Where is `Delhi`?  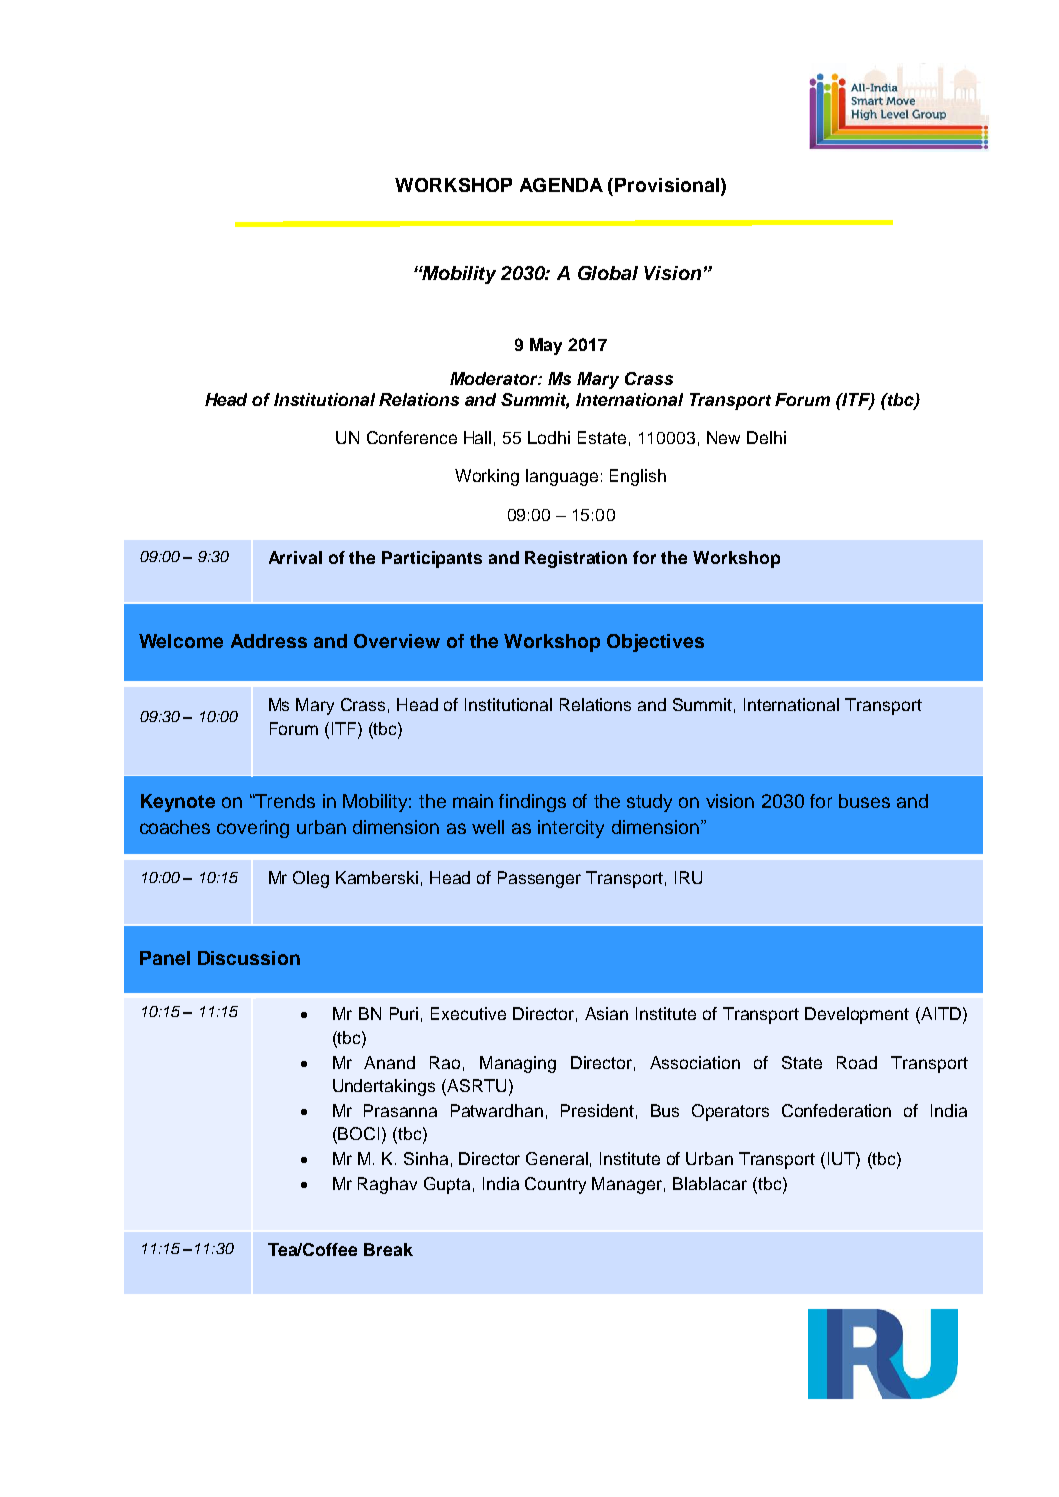 Delhi is located at coordinates (766, 437).
